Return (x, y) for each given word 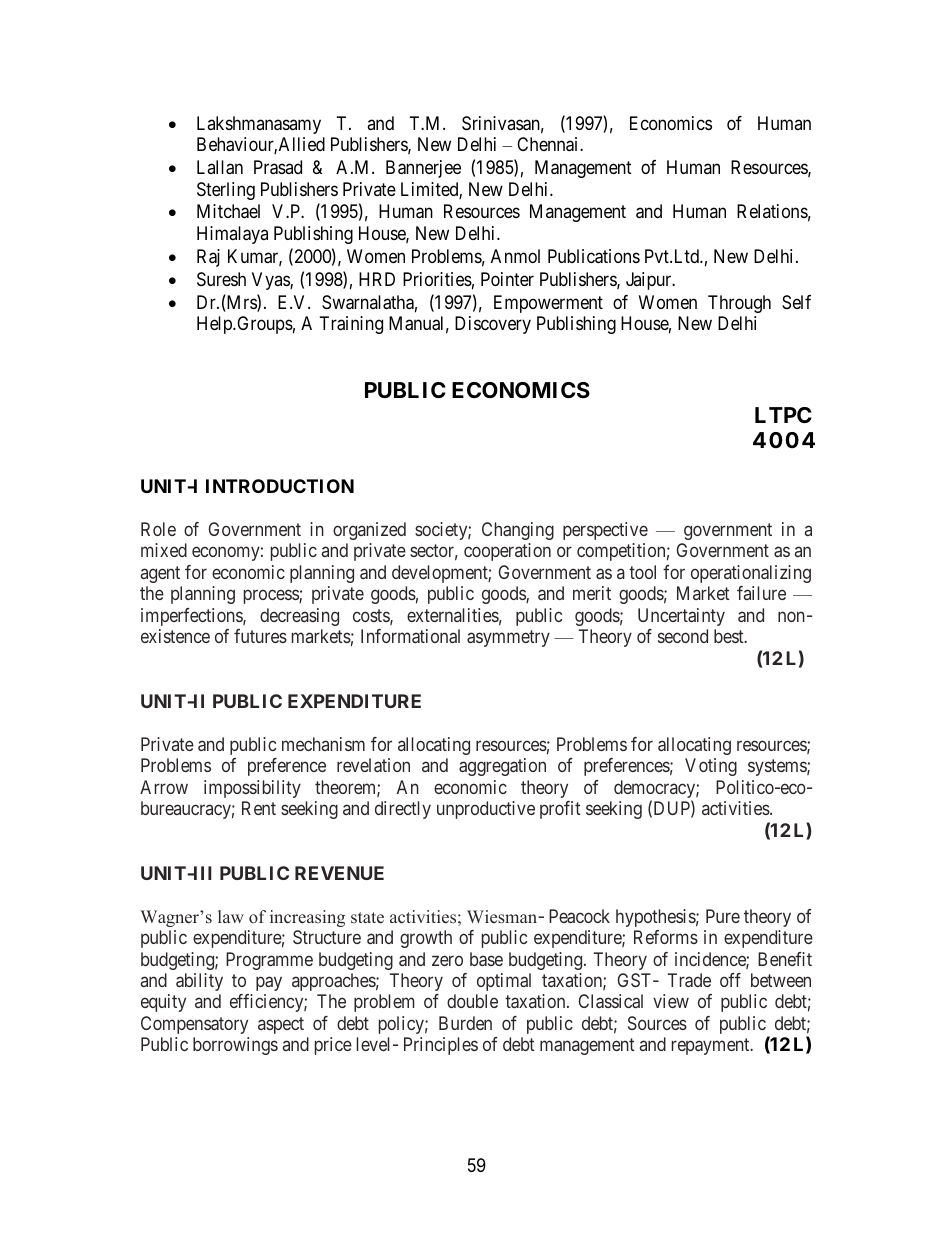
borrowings (235, 1046)
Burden (465, 1023)
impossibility (252, 789)
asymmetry (508, 638)
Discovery (493, 325)
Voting (711, 767)
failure (761, 593)
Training (351, 325)
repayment (712, 1047)
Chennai (549, 144)
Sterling (226, 191)
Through (739, 304)
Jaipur (650, 281)
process (272, 597)
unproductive (486, 810)
